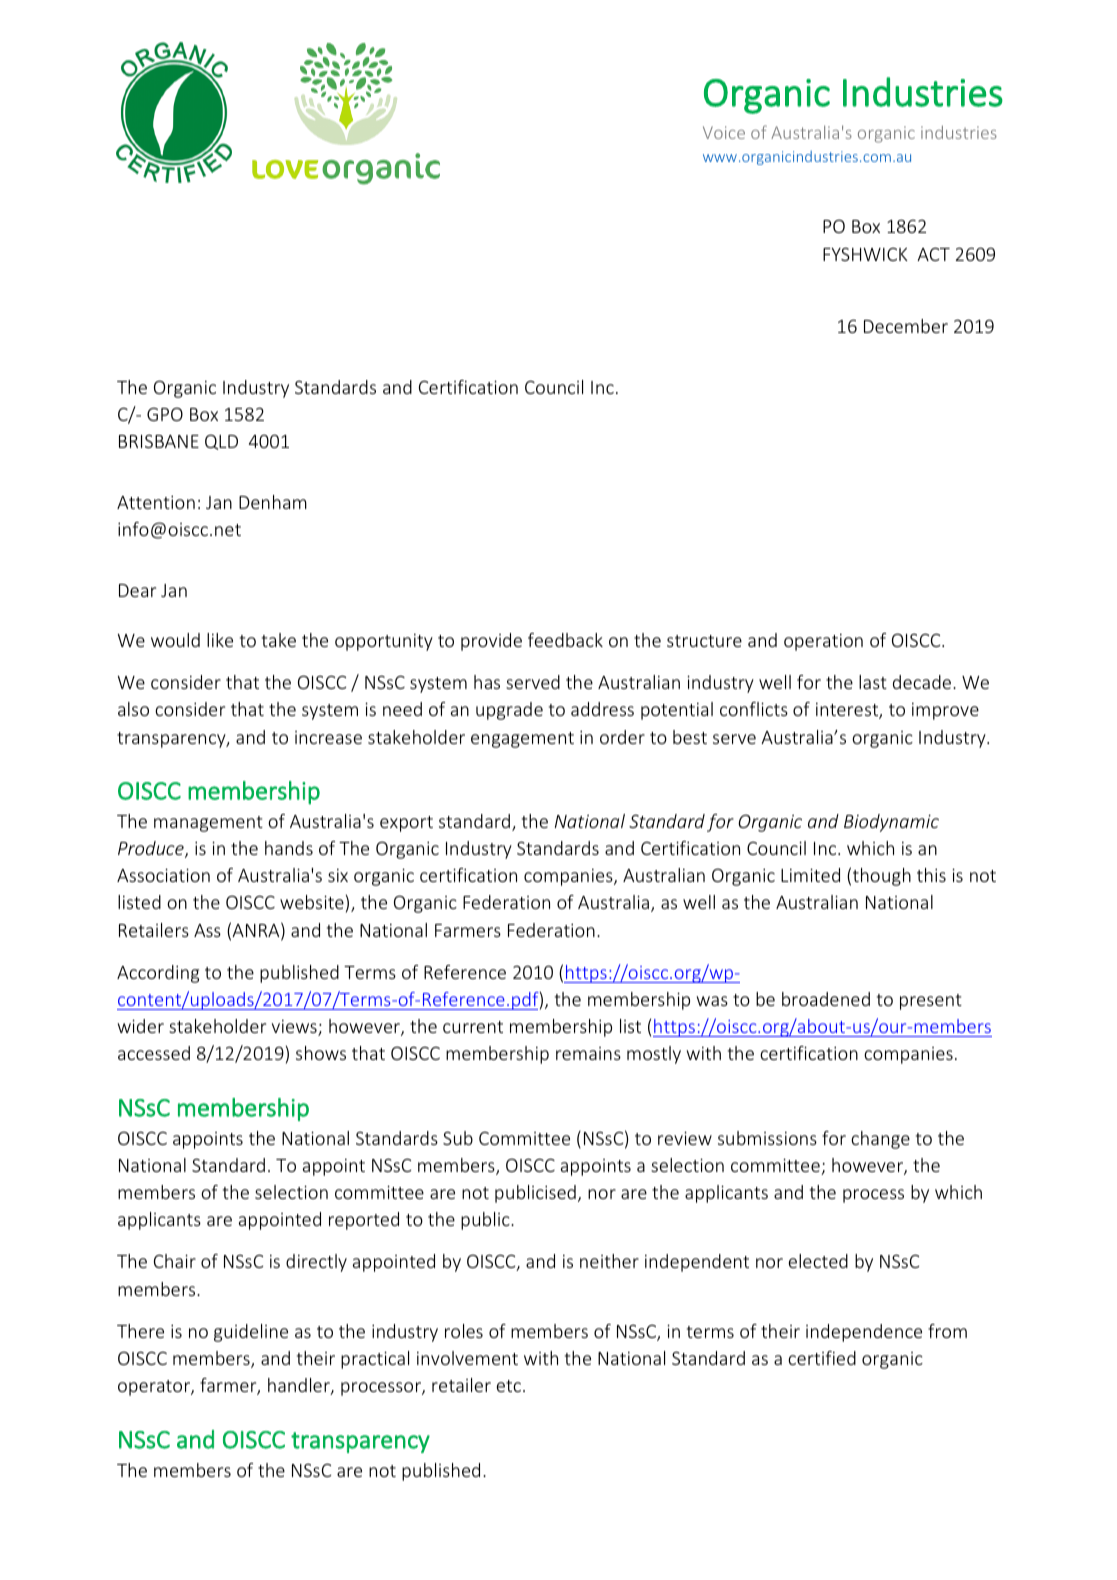  Describe the element at coordinates (724, 132) in the image. I see `Voice` at that location.
